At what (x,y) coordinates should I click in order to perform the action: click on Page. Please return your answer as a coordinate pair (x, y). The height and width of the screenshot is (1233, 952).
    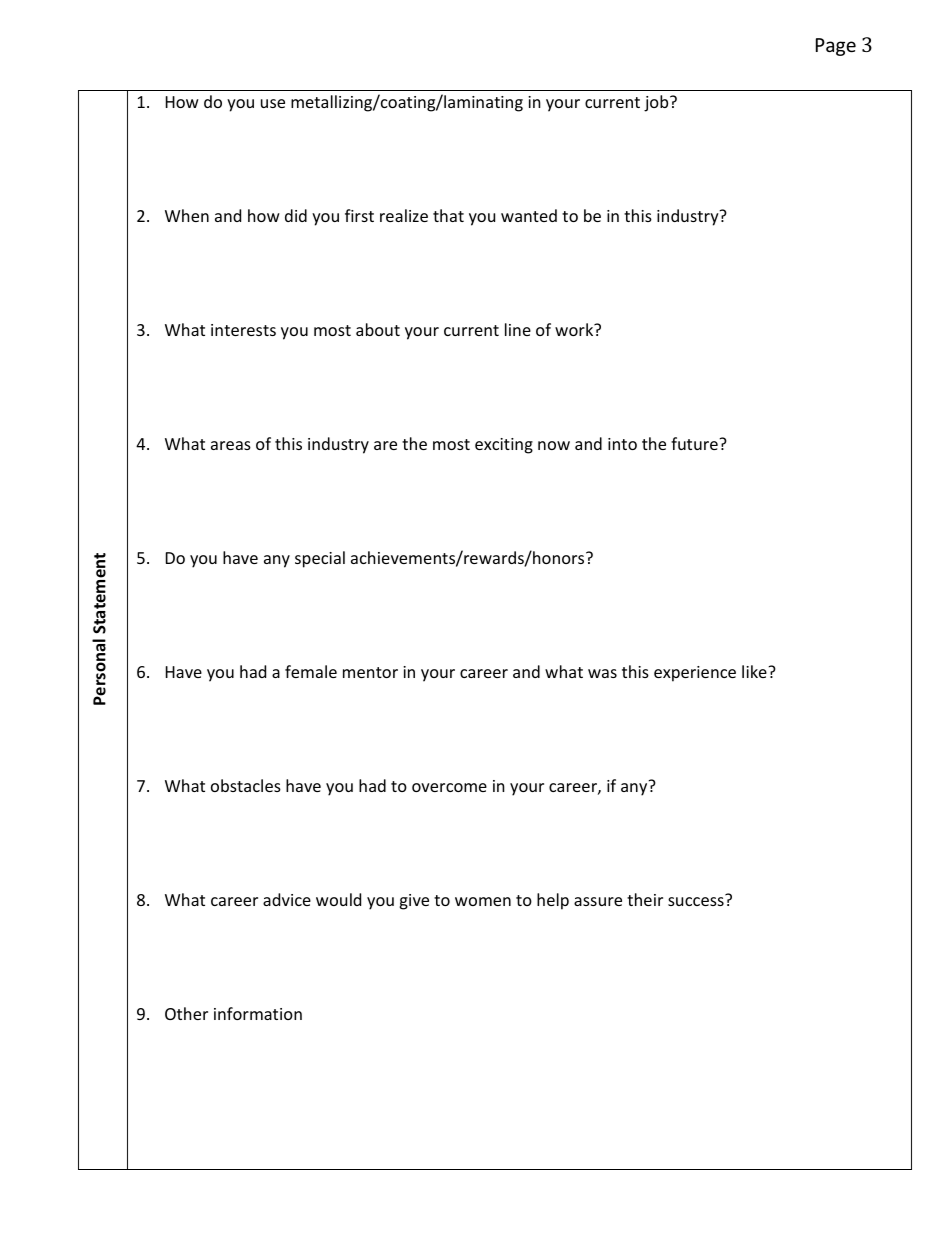
    Looking at the image, I should click on (836, 47).
